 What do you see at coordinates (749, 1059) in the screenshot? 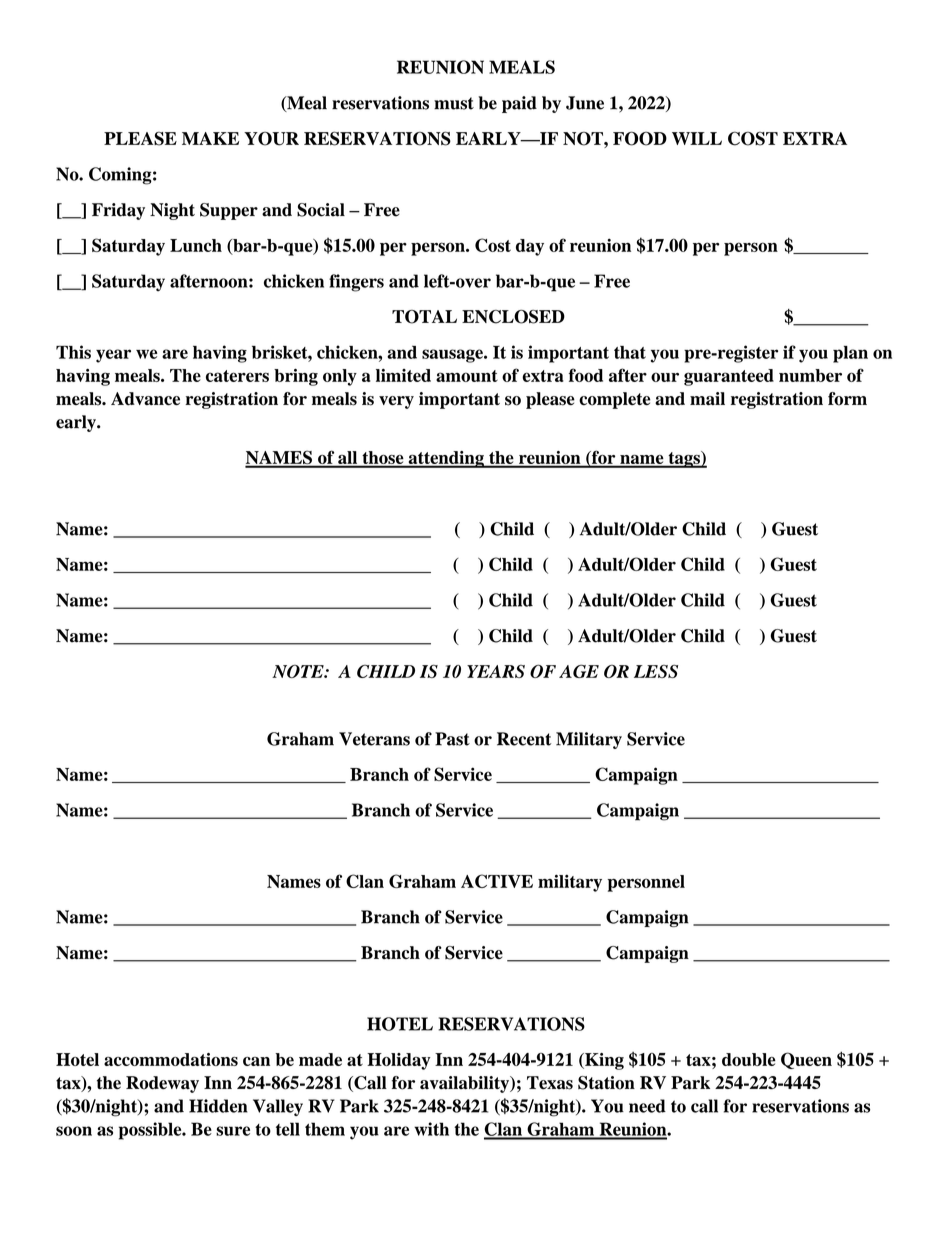
I see `double` at bounding box center [749, 1059].
